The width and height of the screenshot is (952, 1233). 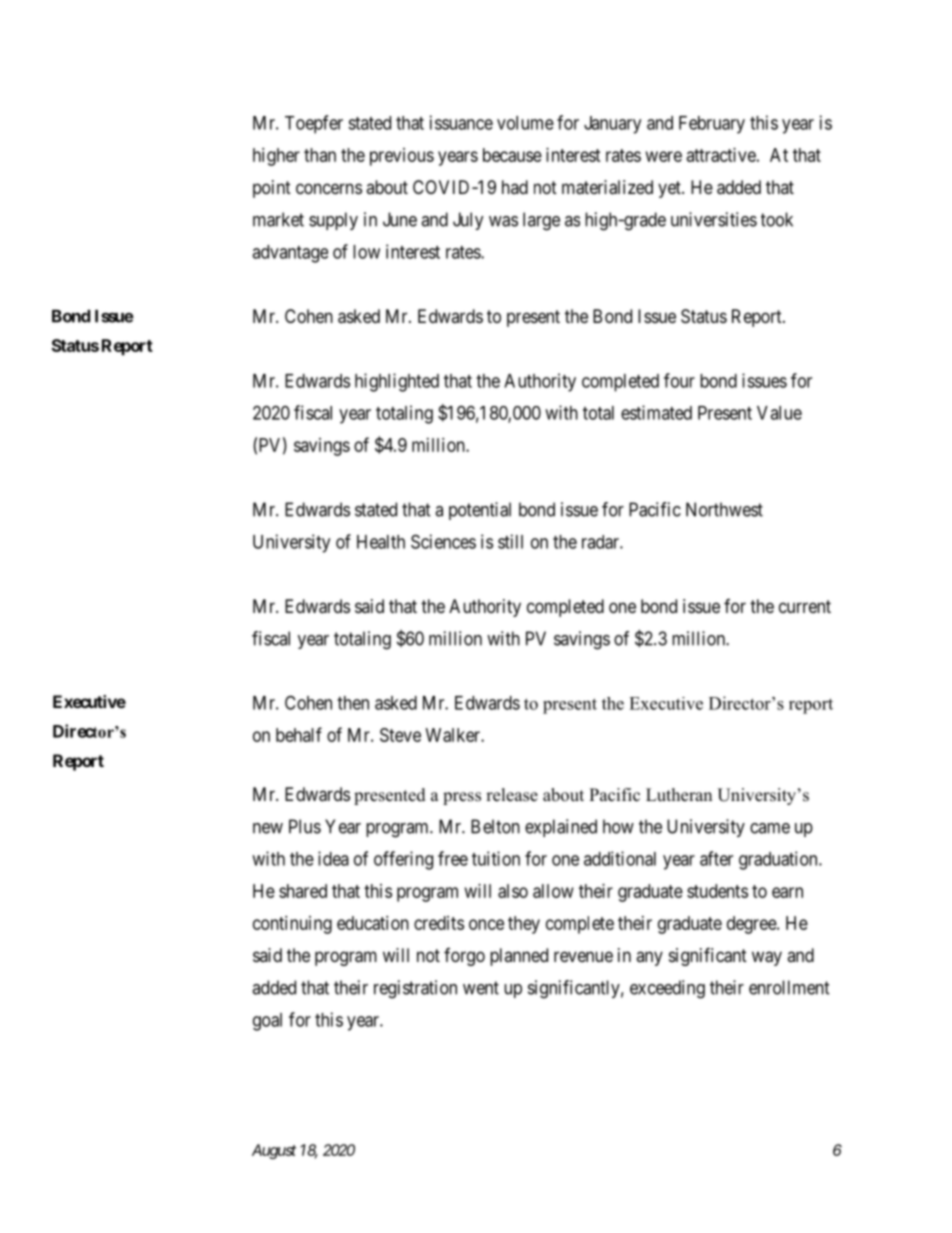 I want to click on went, so click(x=481, y=988).
